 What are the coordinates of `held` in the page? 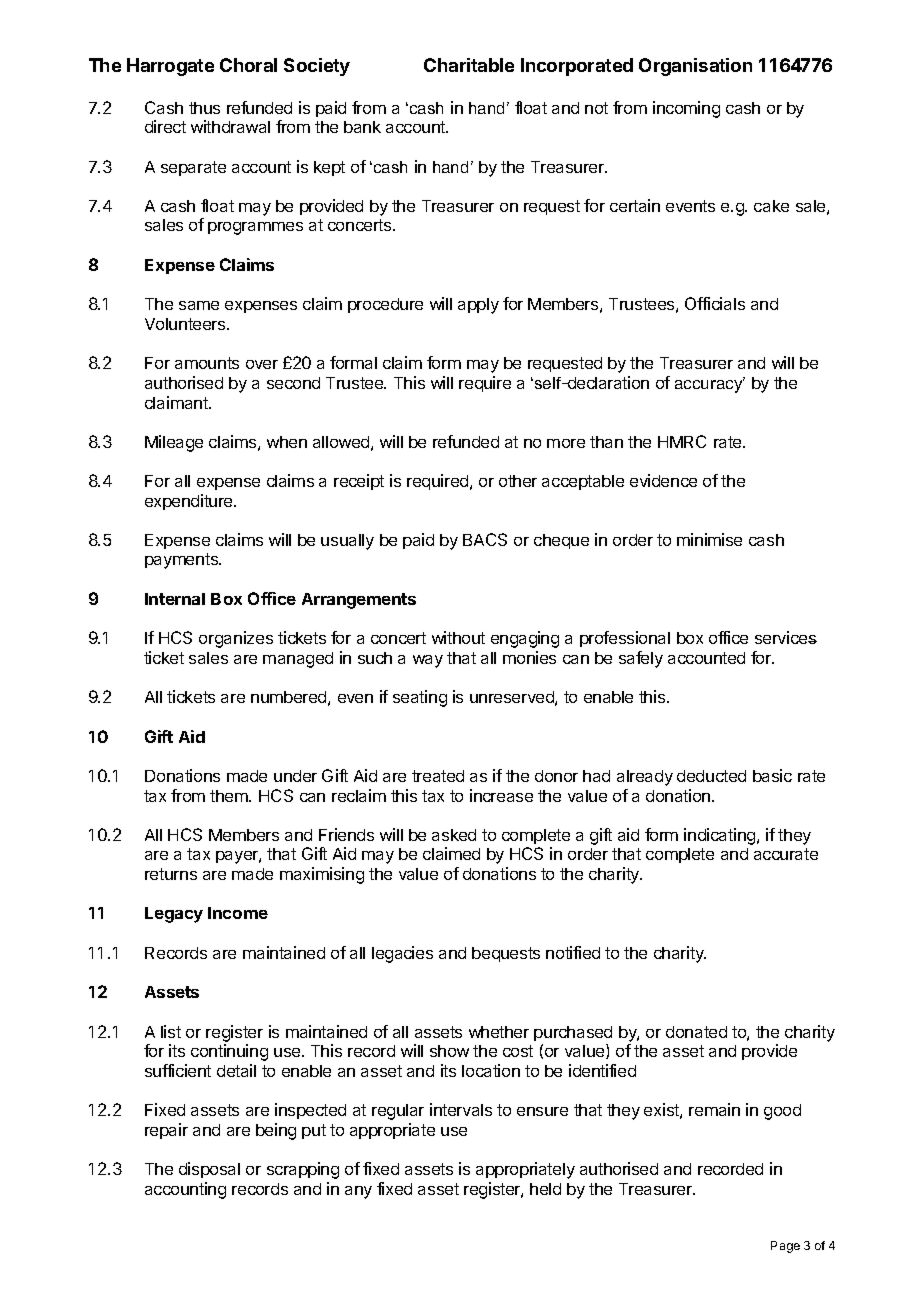 It's located at (545, 1189).
